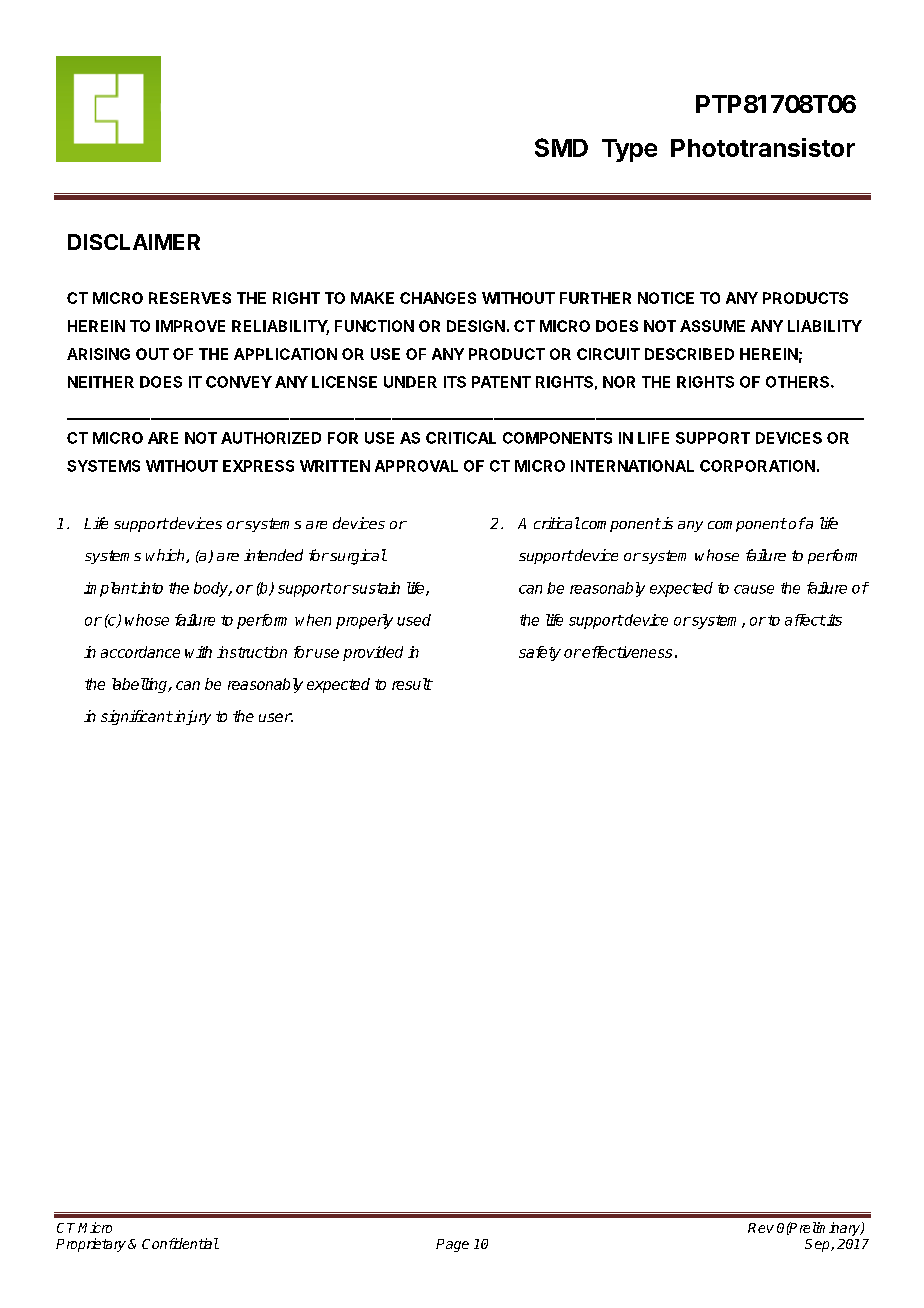  Describe the element at coordinates (412, 684) in the page. I see `result` at that location.
